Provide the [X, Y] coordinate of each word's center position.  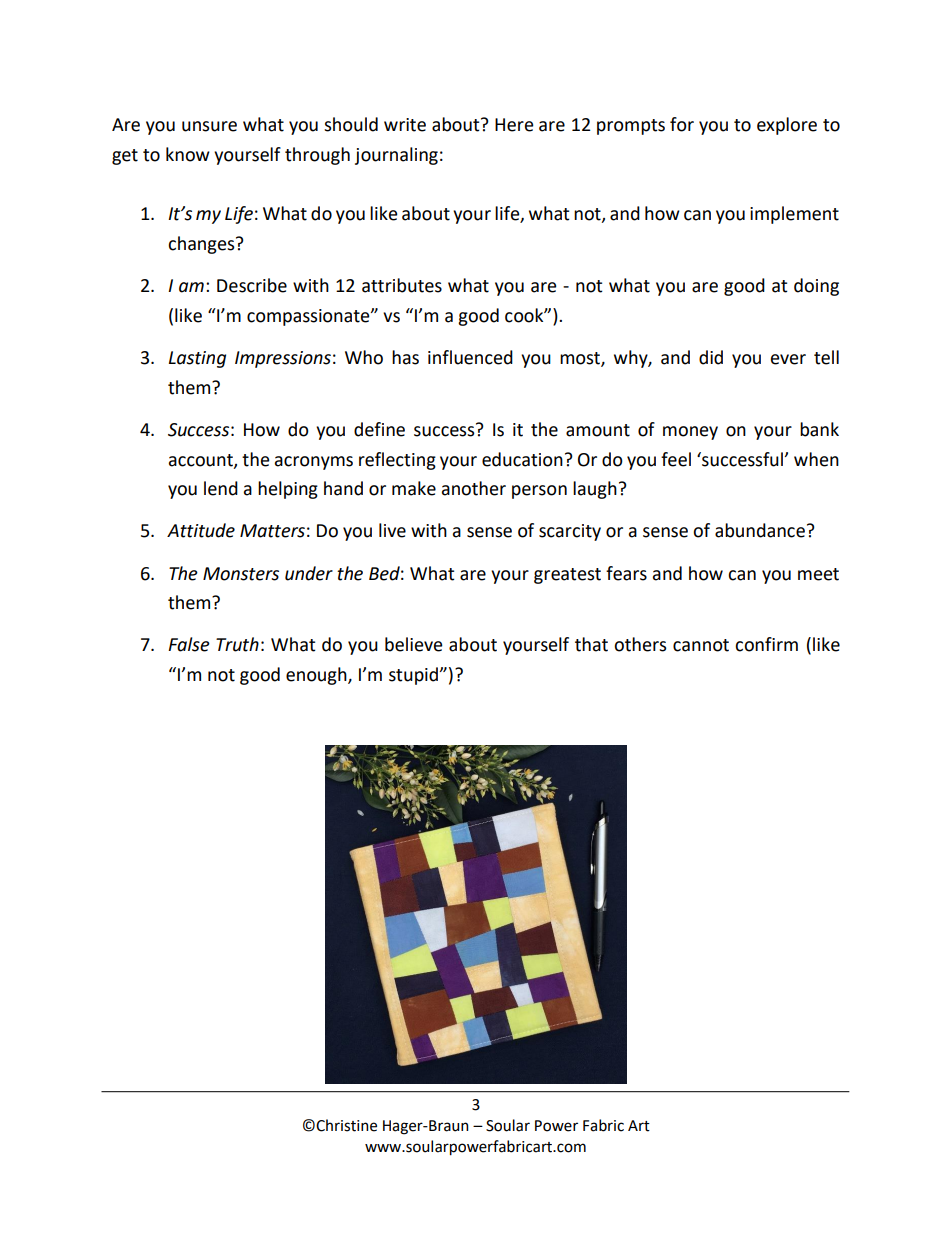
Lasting [197, 359]
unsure [209, 126]
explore [787, 126]
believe [414, 644]
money [690, 433]
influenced [470, 357]
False [189, 644]
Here [514, 125]
